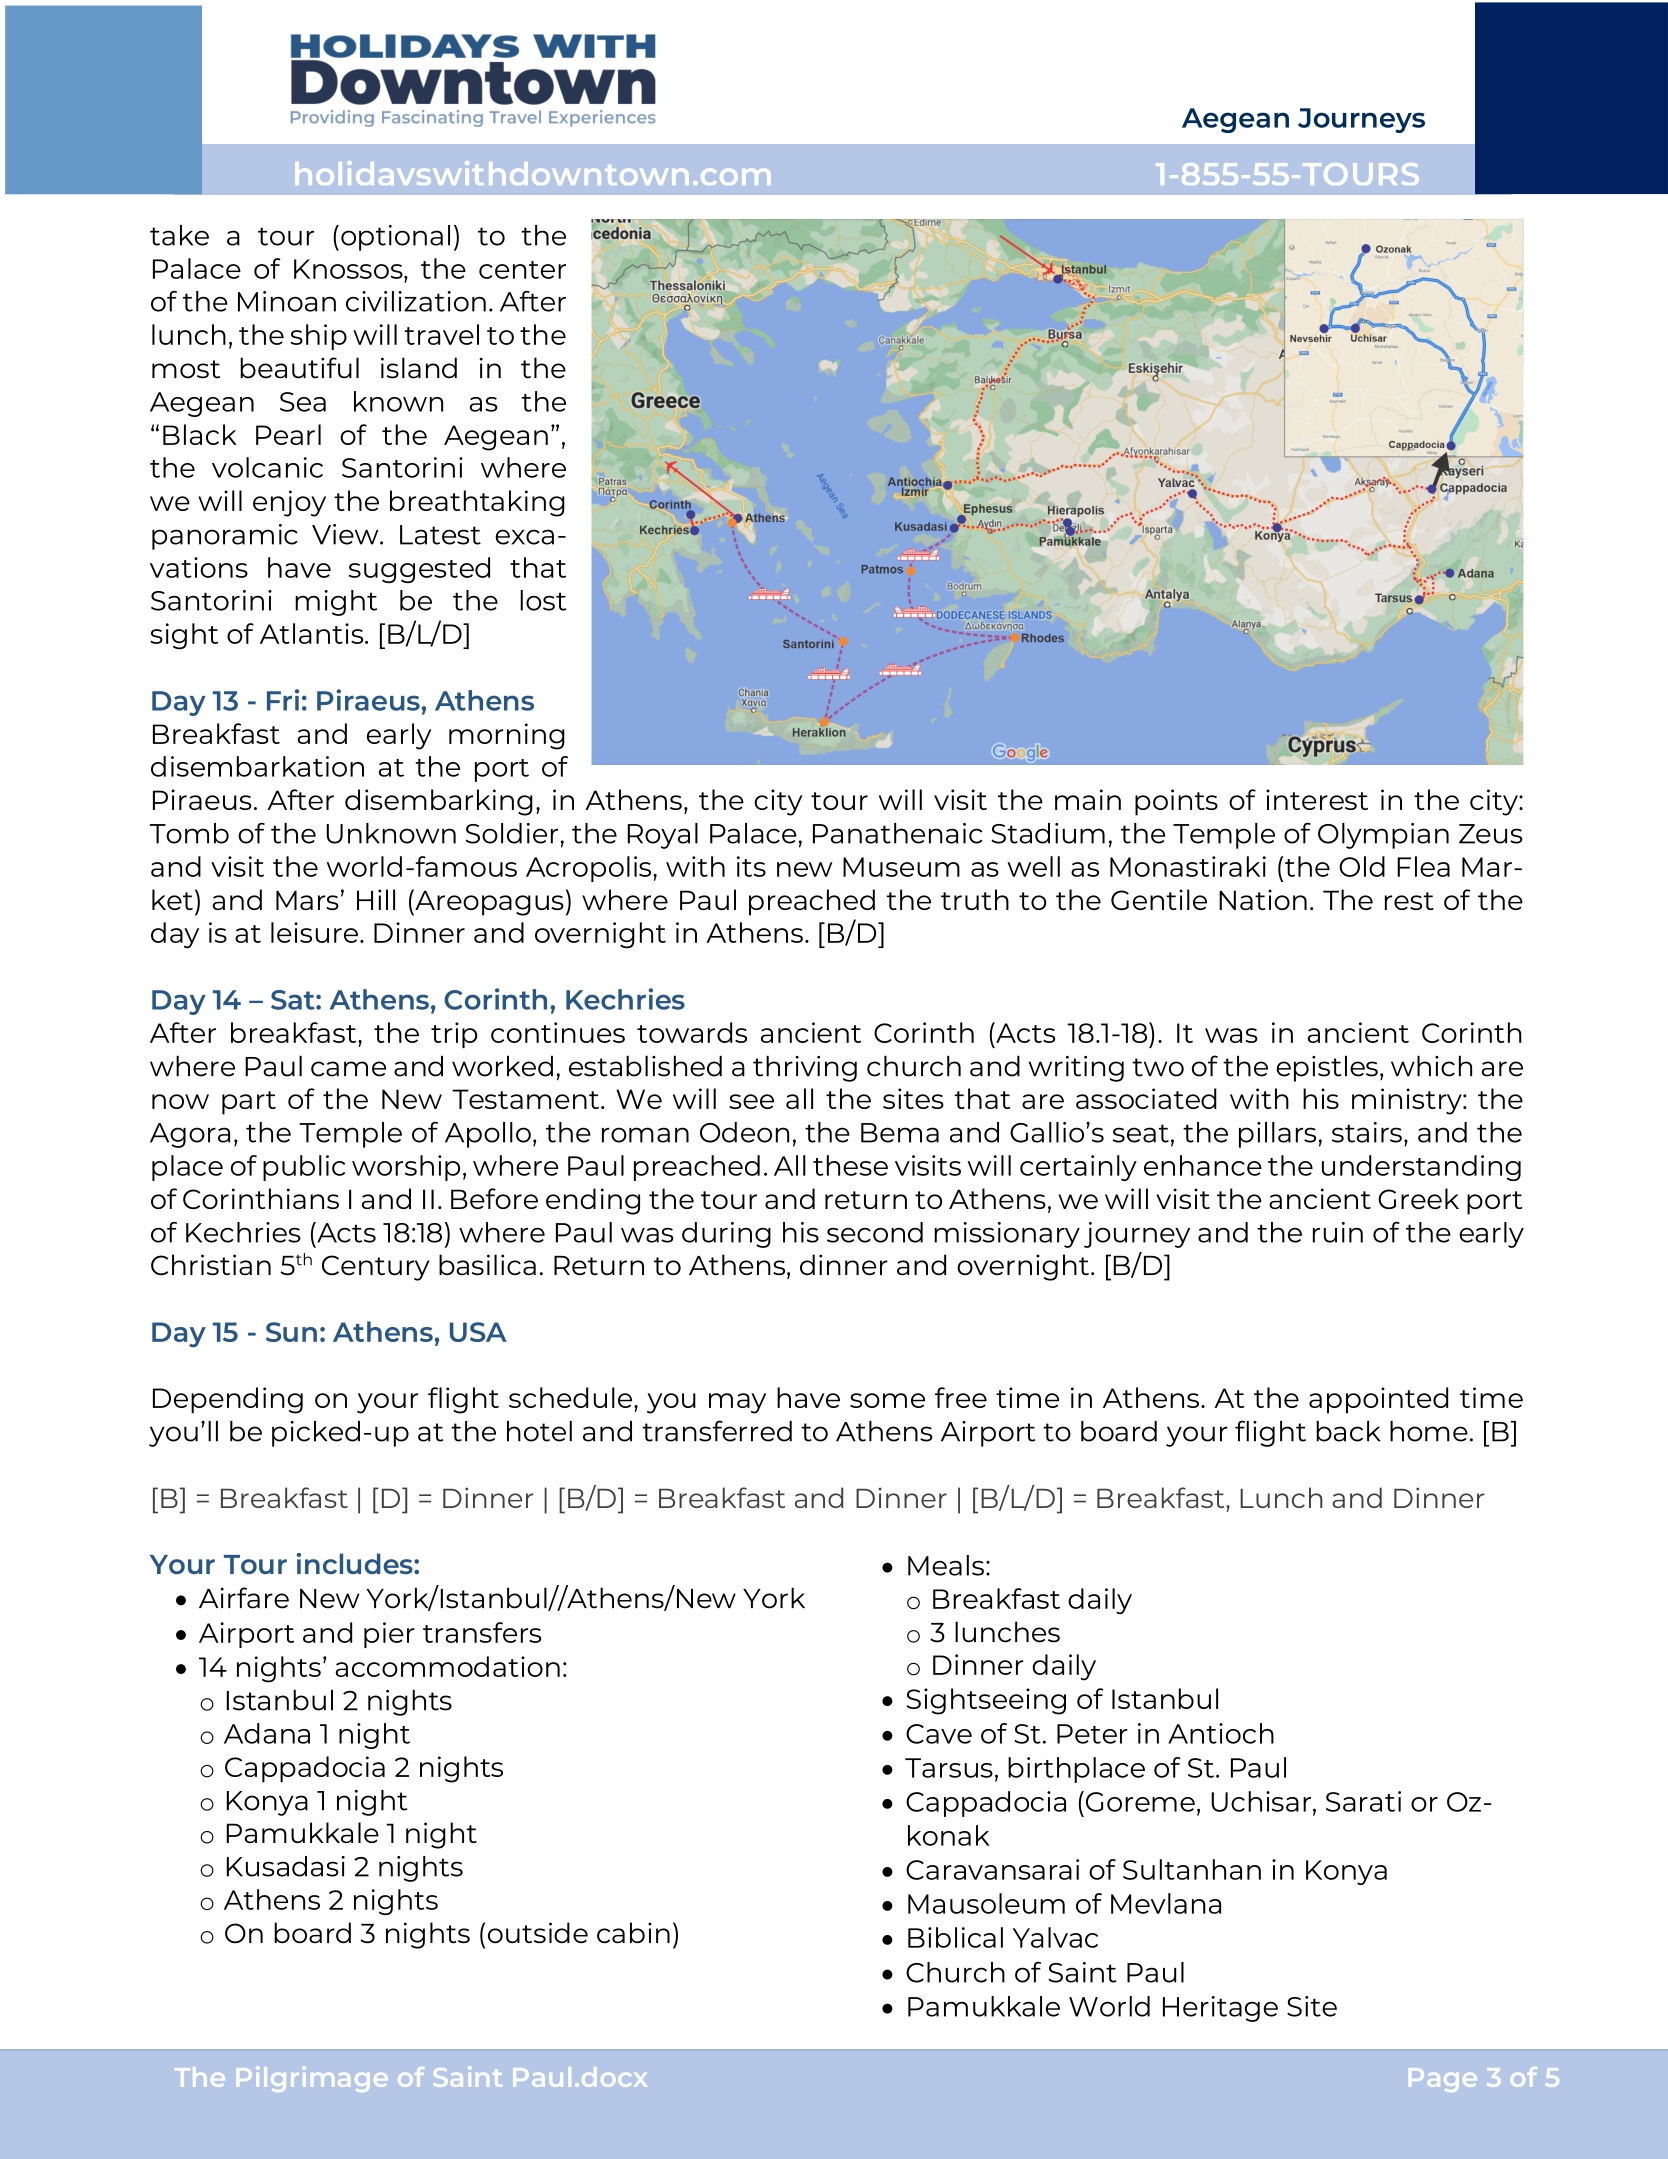 The width and height of the document is (1668, 2159). What do you see at coordinates (389, 1635) in the document?
I see `pier` at bounding box center [389, 1635].
